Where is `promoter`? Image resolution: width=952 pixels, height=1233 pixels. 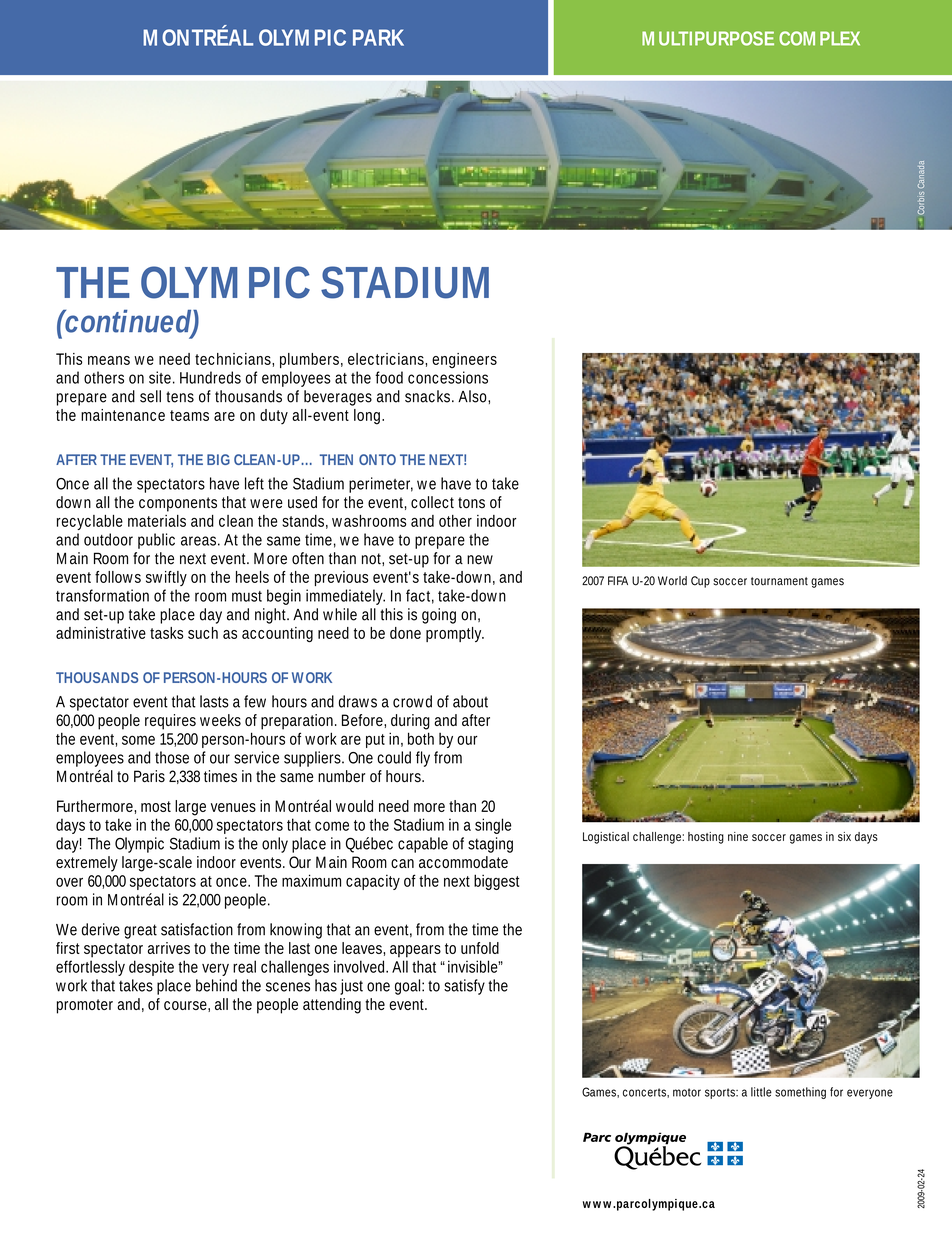 promoter is located at coordinates (85, 1006).
